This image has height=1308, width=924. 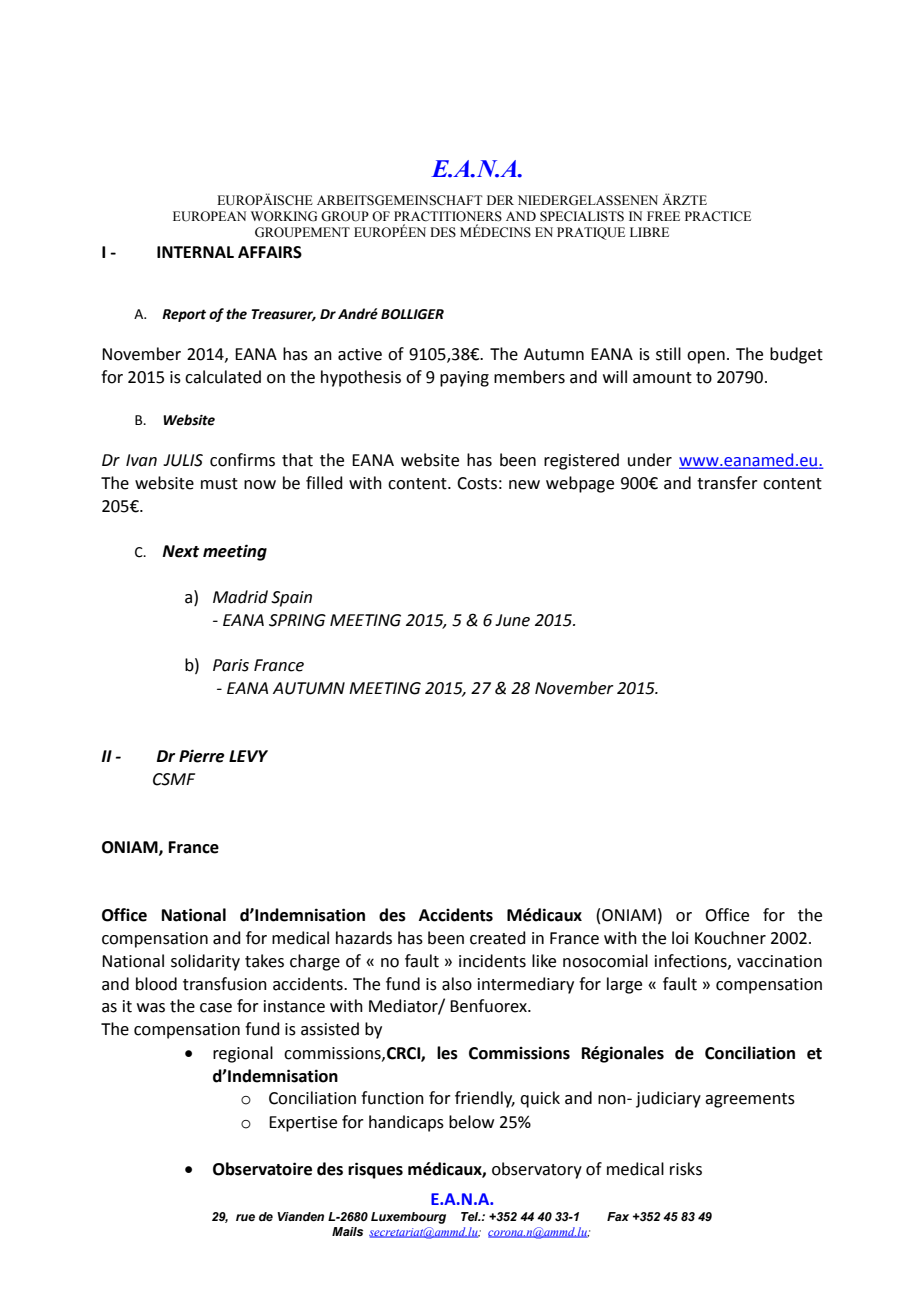 What do you see at coordinates (718, 216) in the image?
I see `PRACTICE` at bounding box center [718, 216].
